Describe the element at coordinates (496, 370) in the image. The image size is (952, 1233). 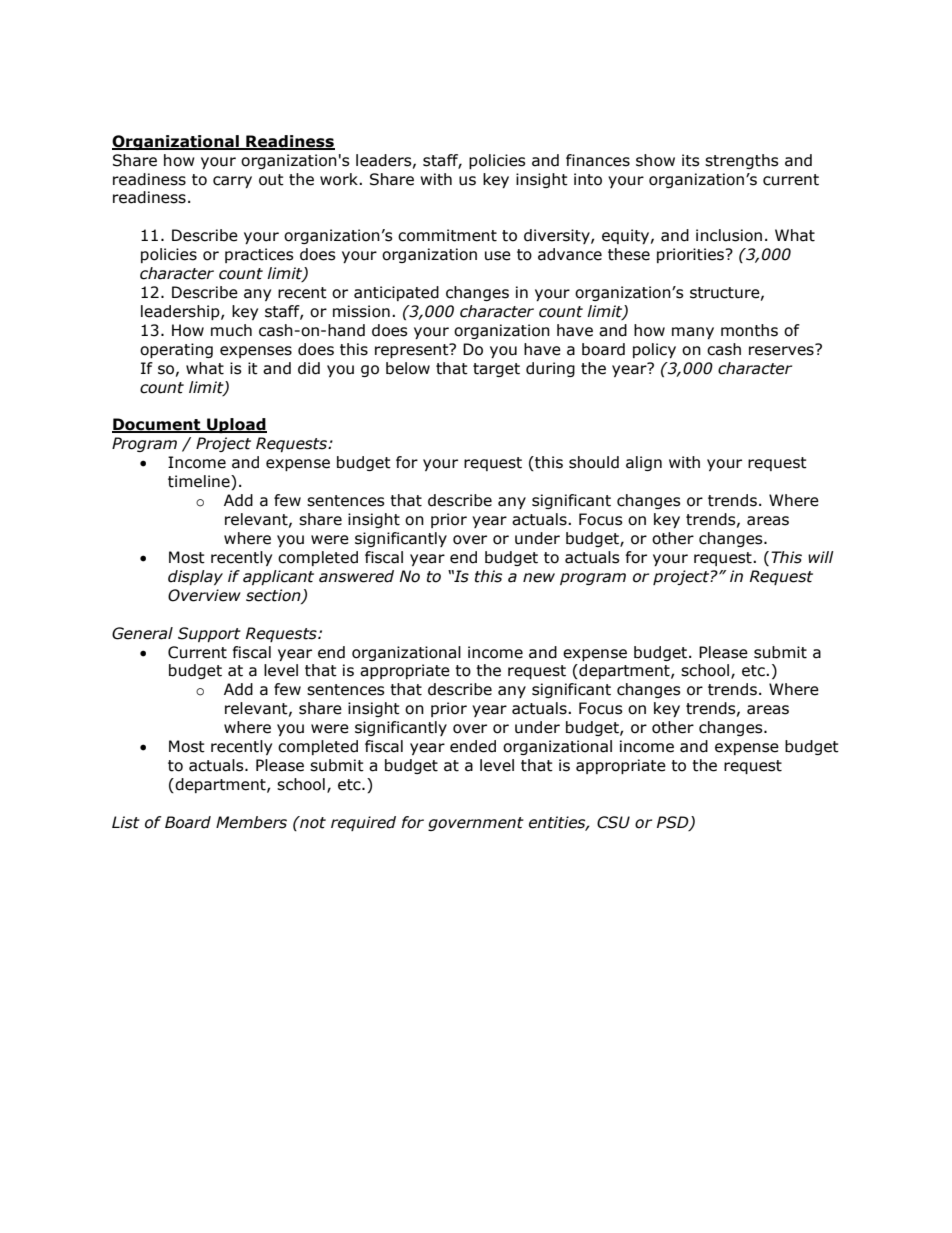
I see `target` at that location.
